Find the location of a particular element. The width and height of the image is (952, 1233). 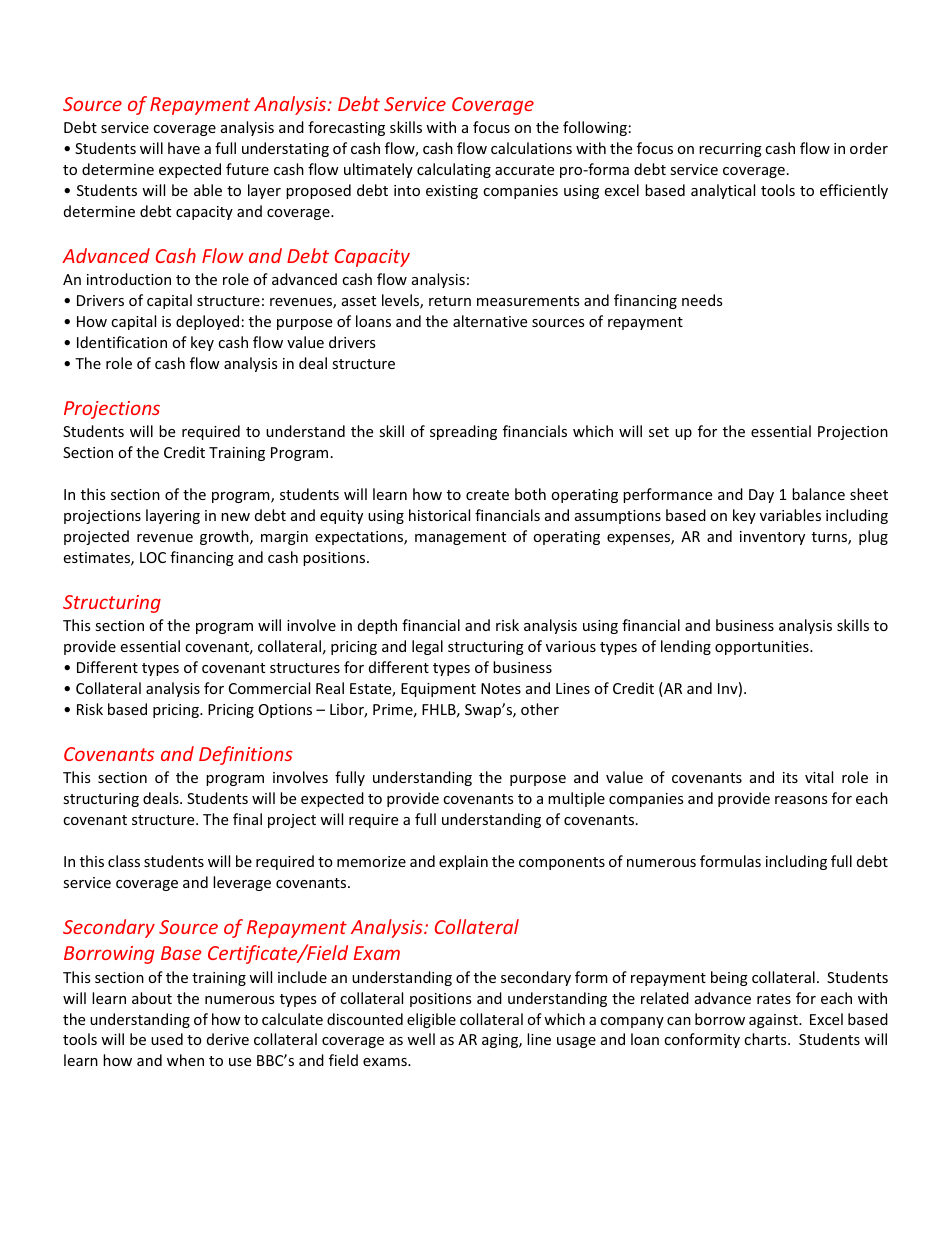

Commercial is located at coordinates (269, 688).
